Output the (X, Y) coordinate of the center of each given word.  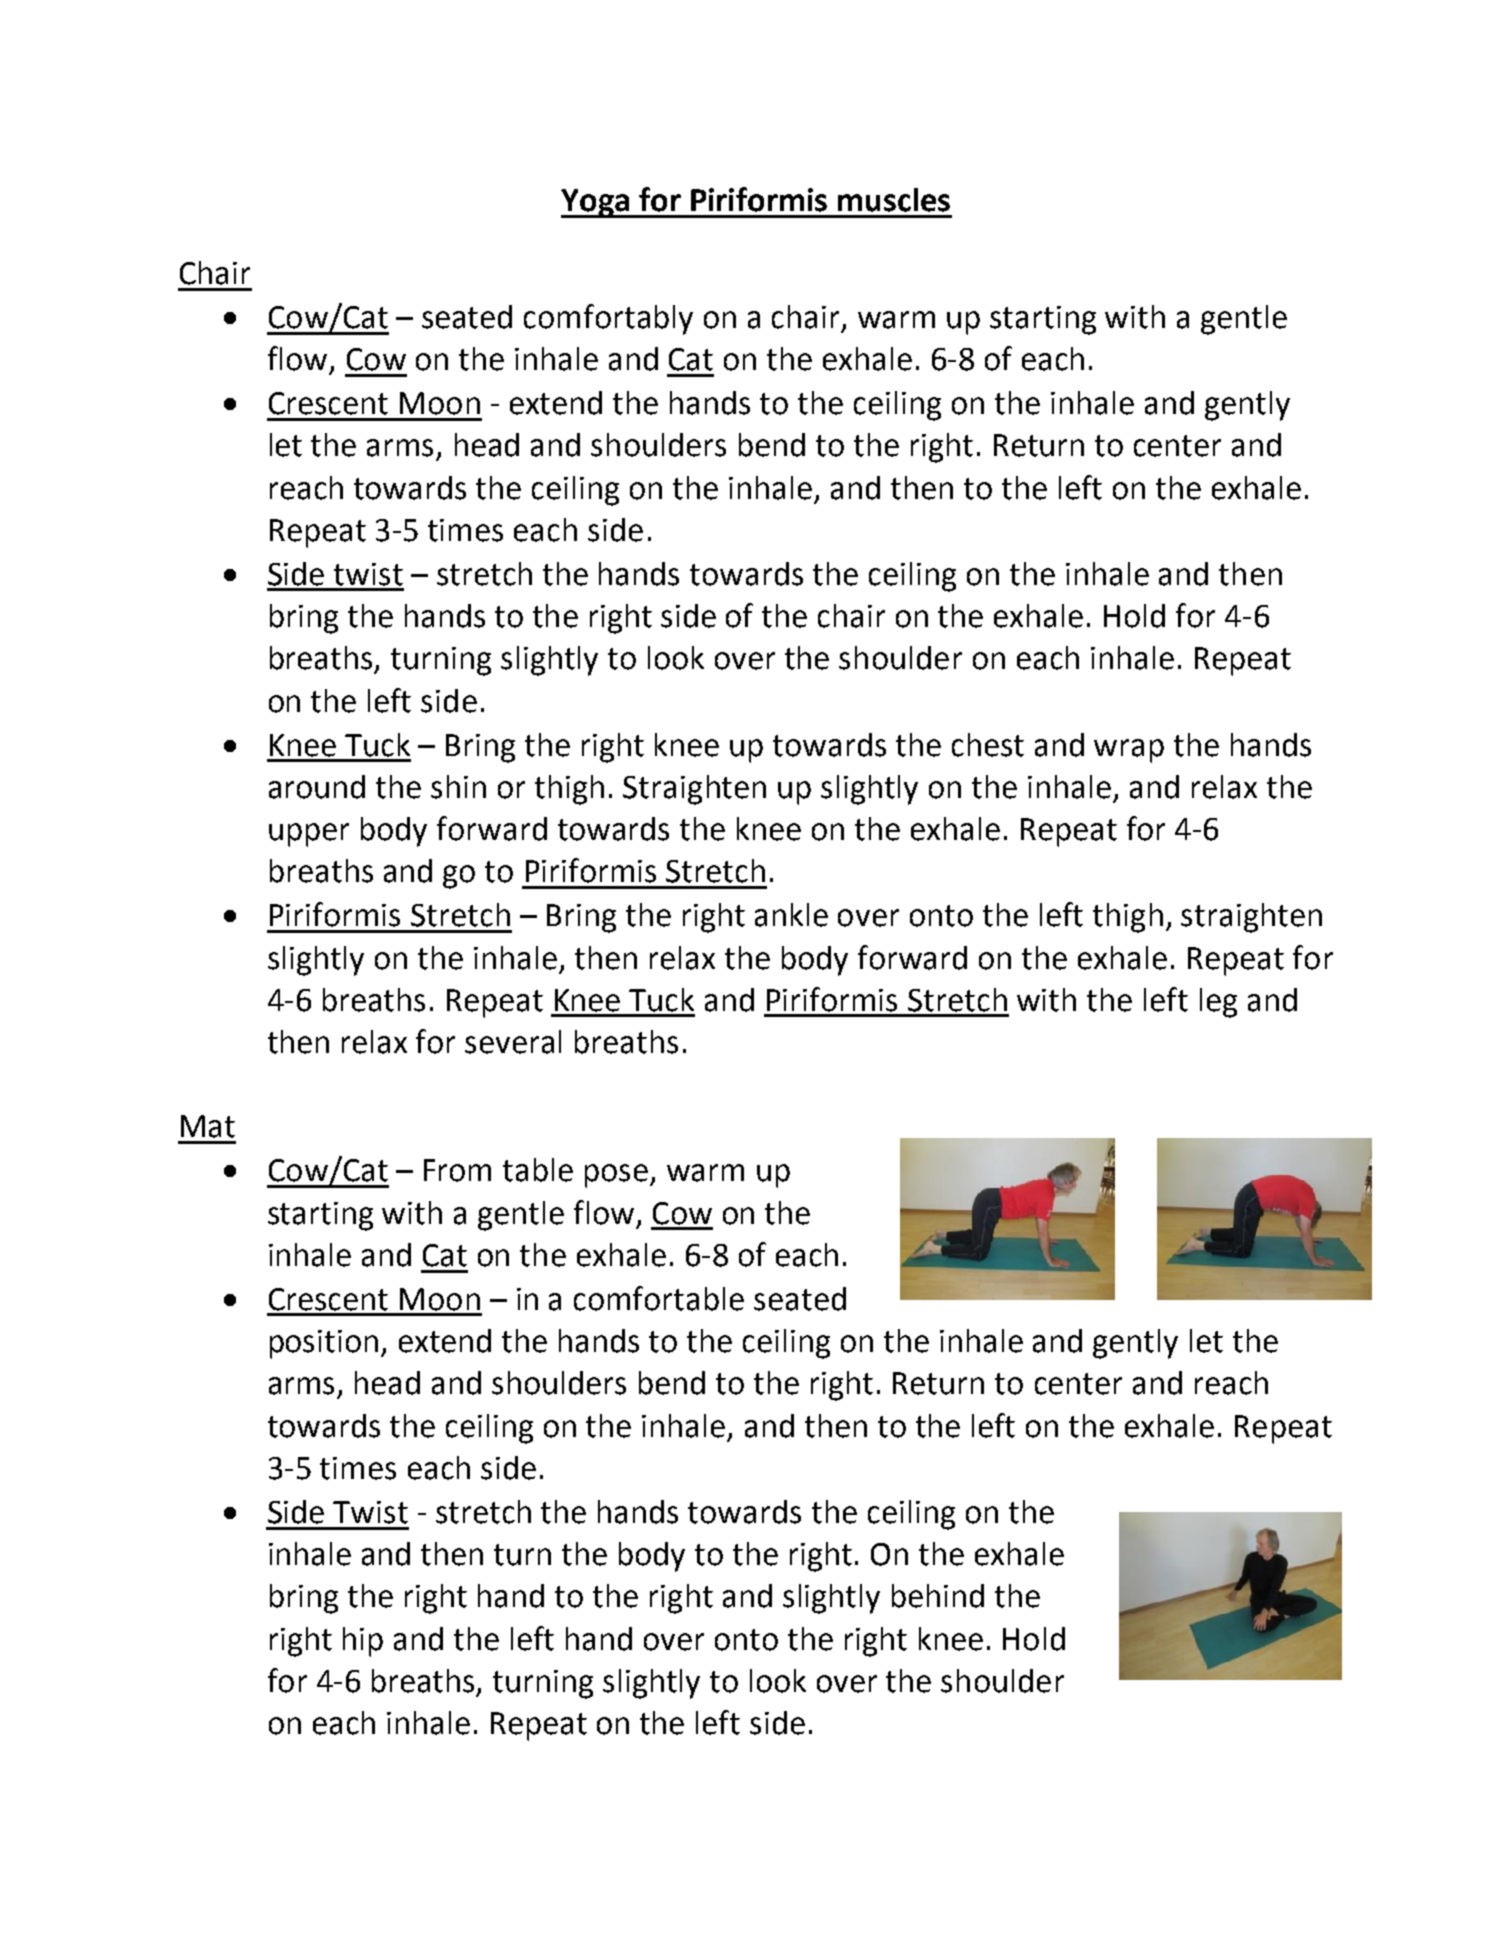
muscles (894, 200)
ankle (791, 915)
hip (363, 1642)
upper (309, 835)
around (317, 787)
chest (988, 745)
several (513, 1042)
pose (616, 1176)
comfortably (608, 319)
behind (938, 1596)
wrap (1129, 751)
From (457, 1170)
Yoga (596, 203)
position (324, 1344)
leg (1218, 1003)
